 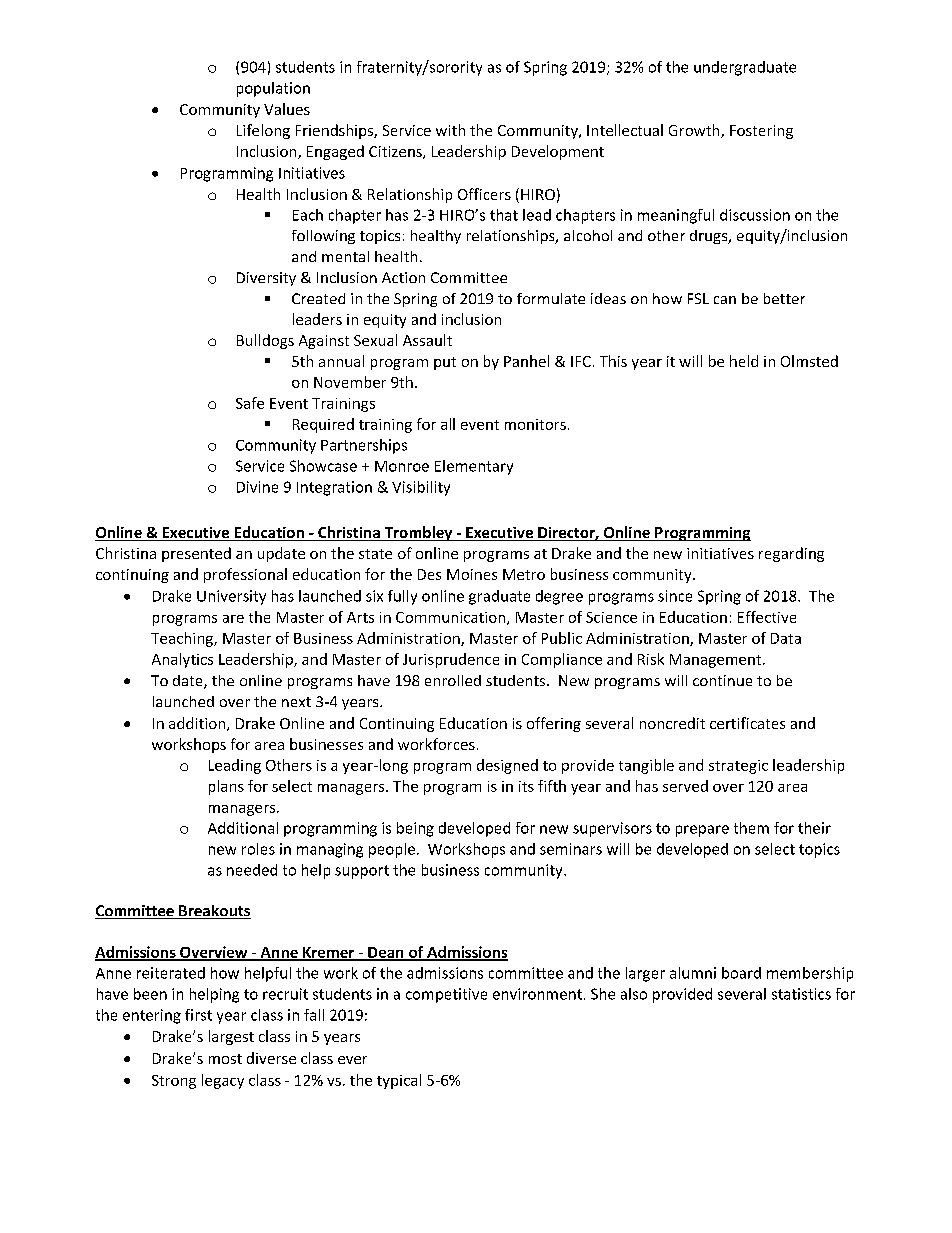 I want to click on Values, so click(x=287, y=109).
